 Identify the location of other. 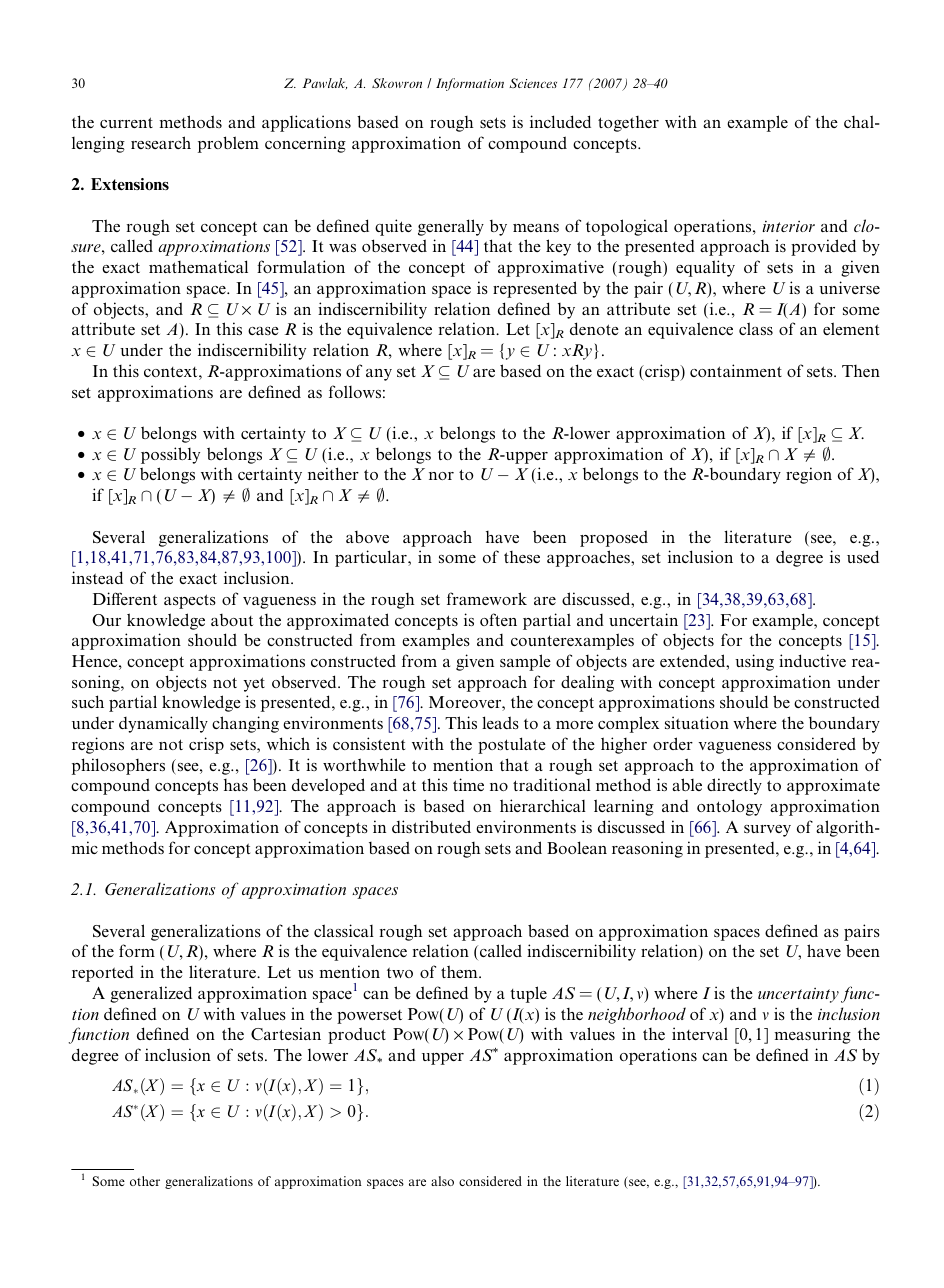
(145, 1181).
